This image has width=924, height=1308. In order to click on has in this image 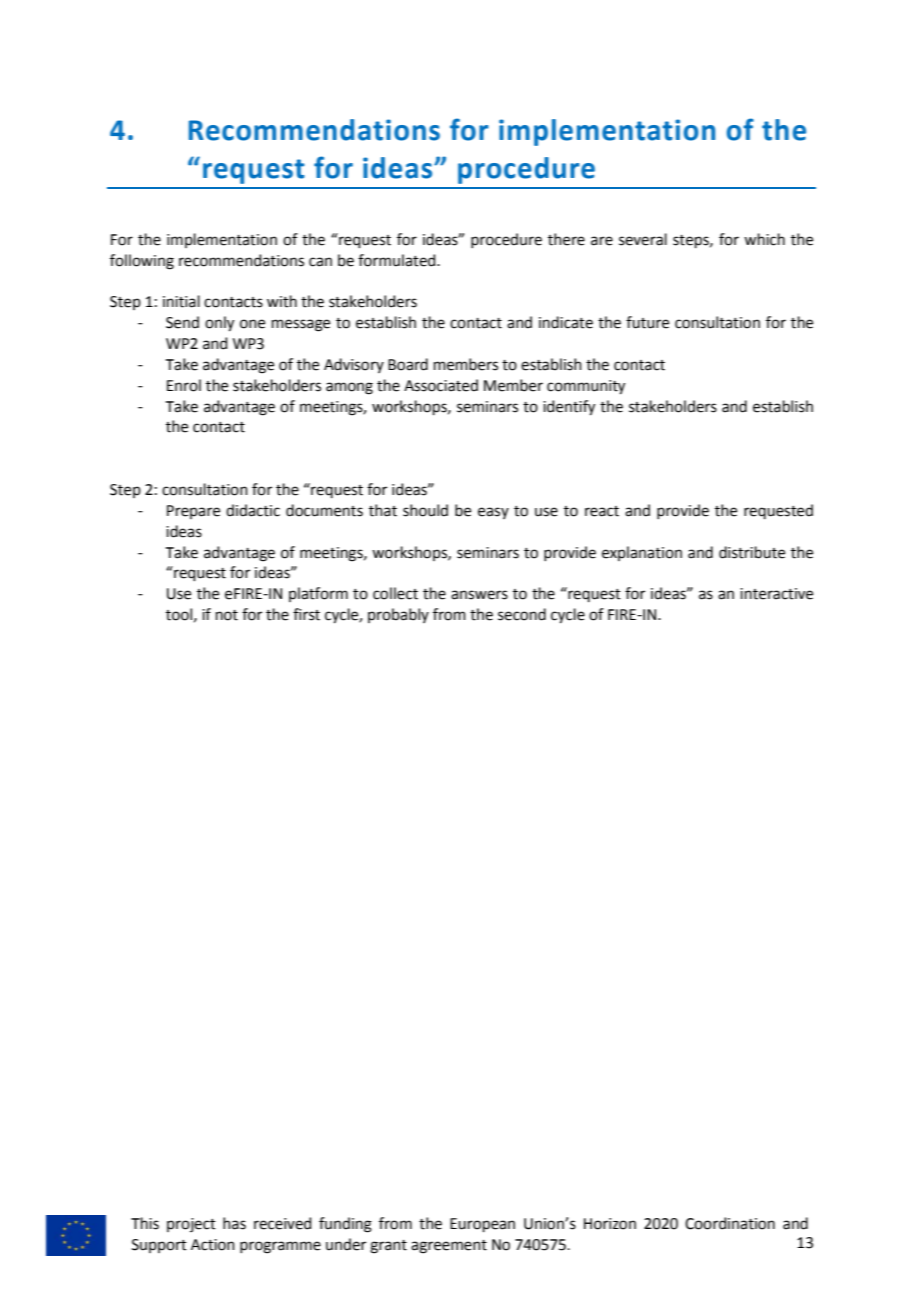, I will do `click(234, 1223)`.
